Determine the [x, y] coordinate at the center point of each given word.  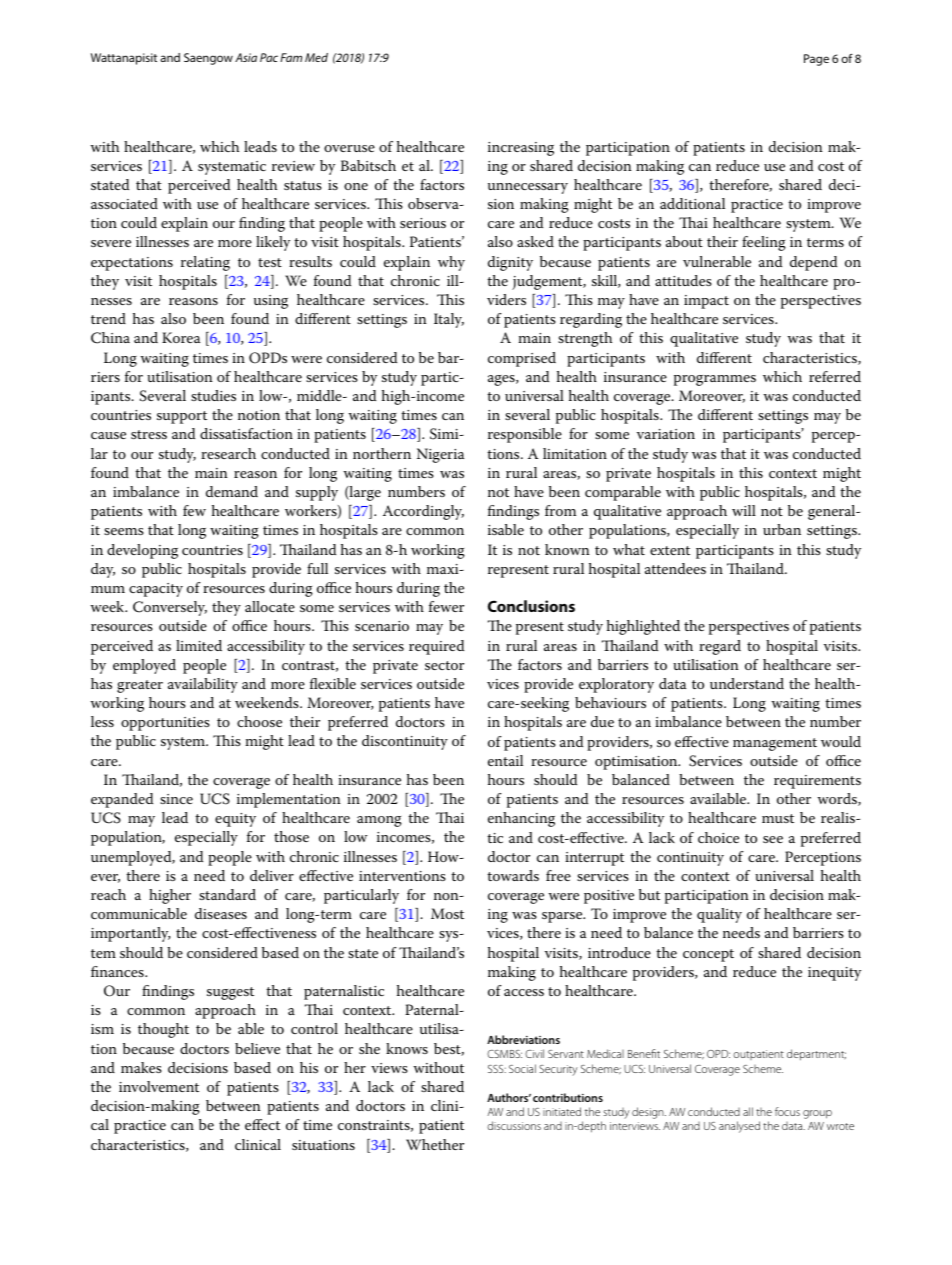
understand [747, 683]
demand [232, 491]
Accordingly [423, 512]
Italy [449, 320]
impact [706, 302]
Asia [246, 57]
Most [447, 913]
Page [816, 60]
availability [203, 685]
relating [205, 263]
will [744, 510]
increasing [521, 149]
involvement [159, 1086]
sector [444, 665]
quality [719, 915]
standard [227, 894]
